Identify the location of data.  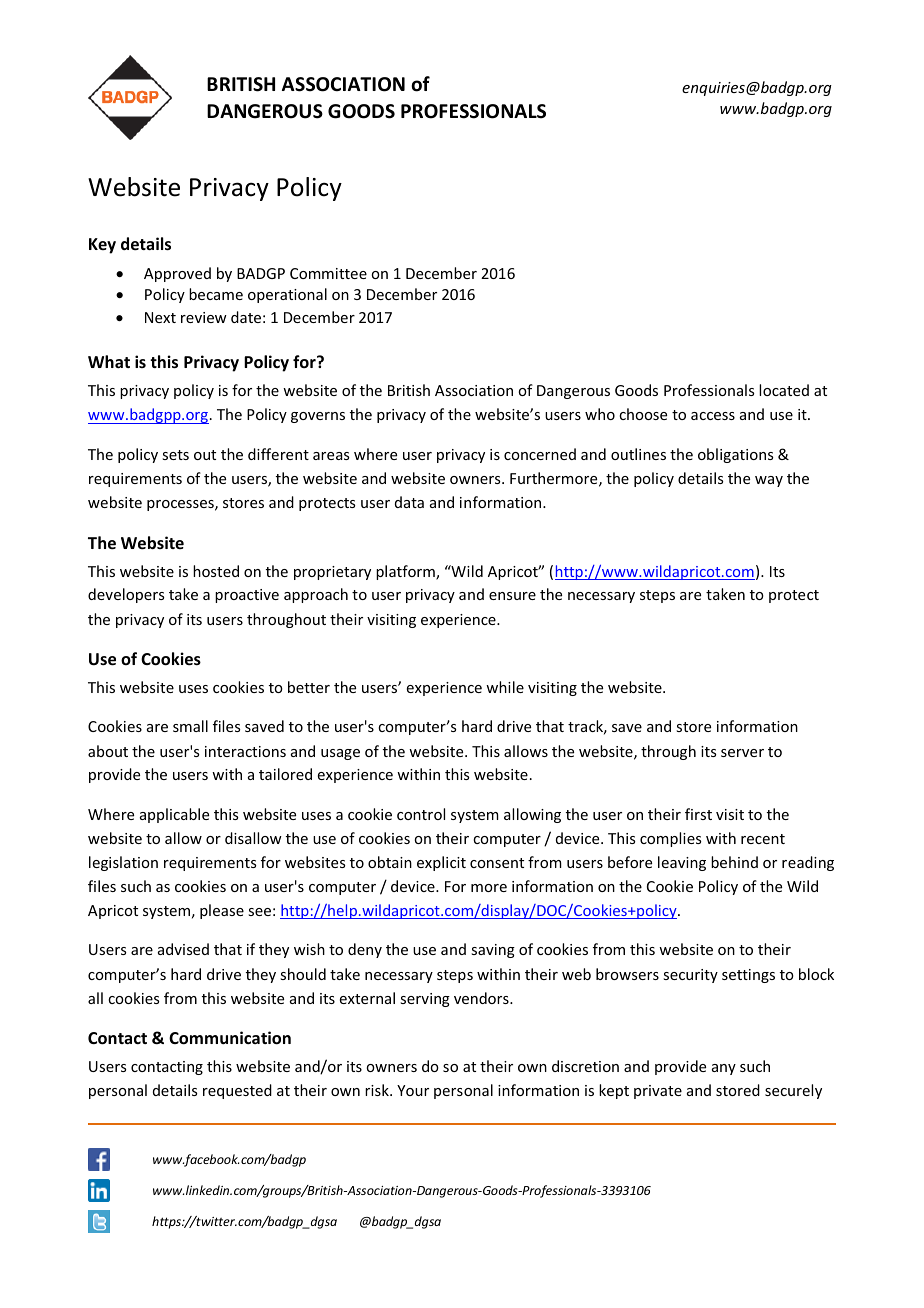
(409, 502).
